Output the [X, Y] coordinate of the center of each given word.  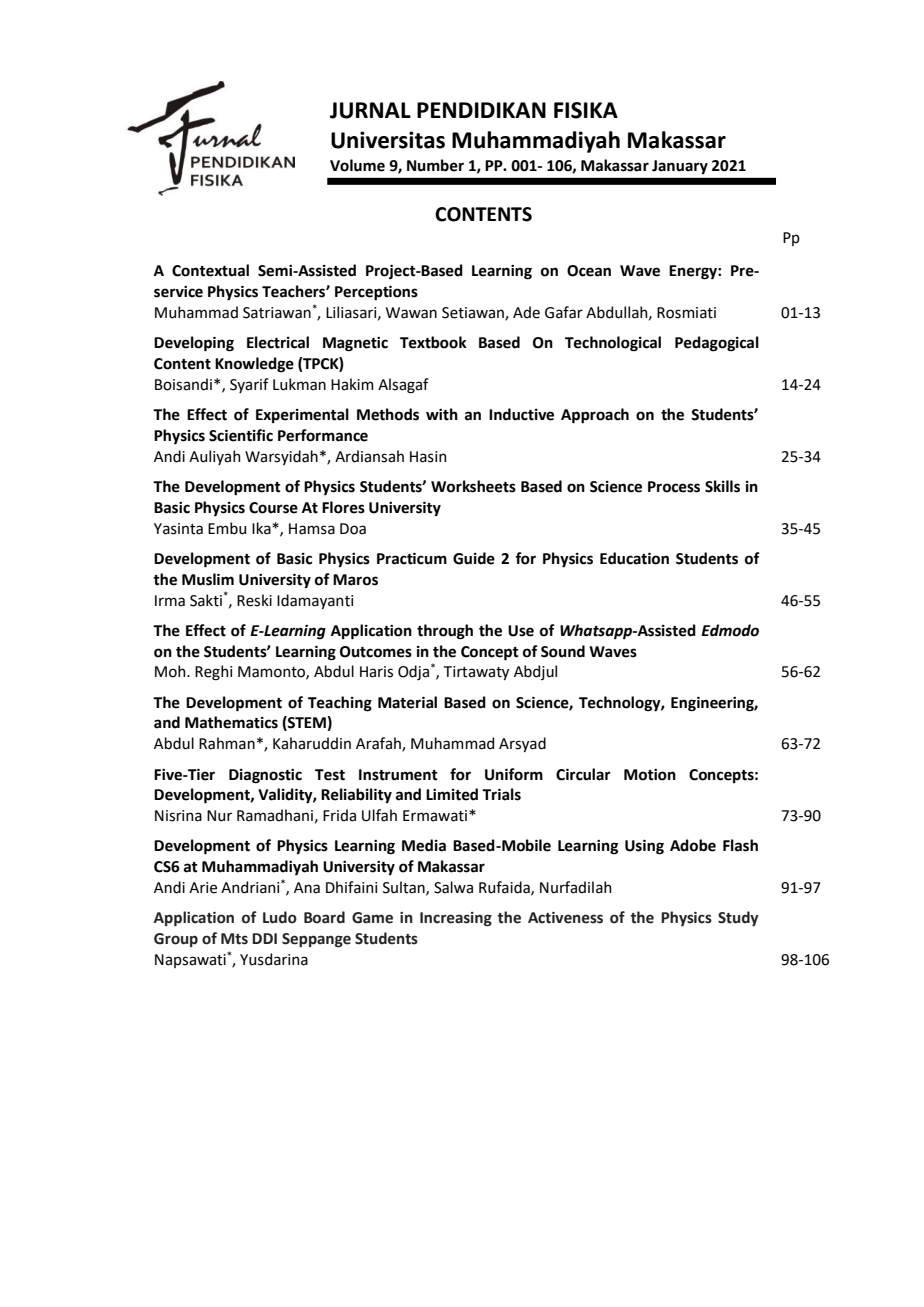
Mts [234, 939]
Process [674, 487]
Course [273, 508]
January [680, 167]
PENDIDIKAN [481, 110]
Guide [474, 558]
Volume [357, 165]
